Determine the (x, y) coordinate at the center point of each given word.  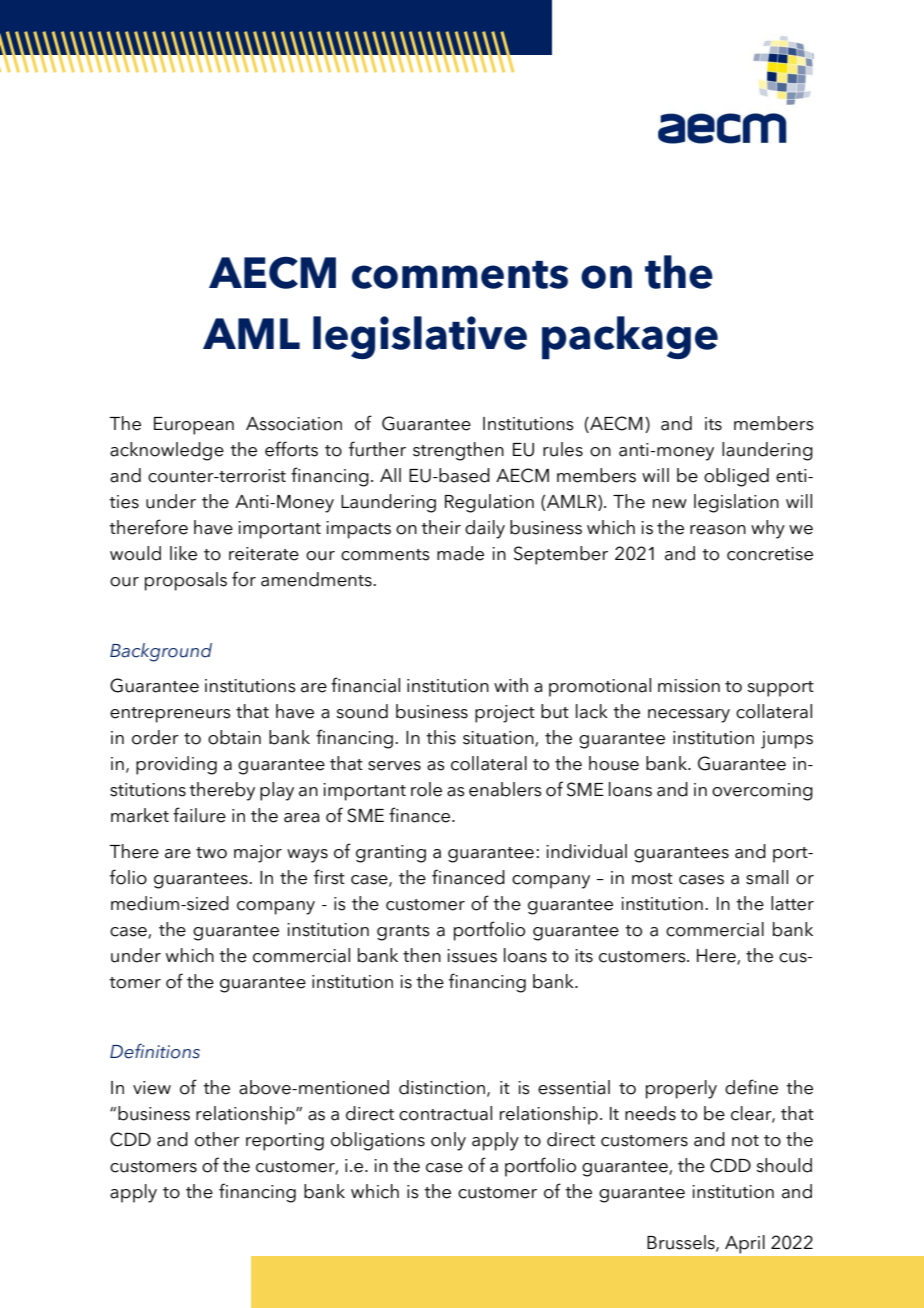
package (630, 337)
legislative (420, 337)
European (194, 426)
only (448, 1141)
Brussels (682, 1243)
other (217, 1139)
